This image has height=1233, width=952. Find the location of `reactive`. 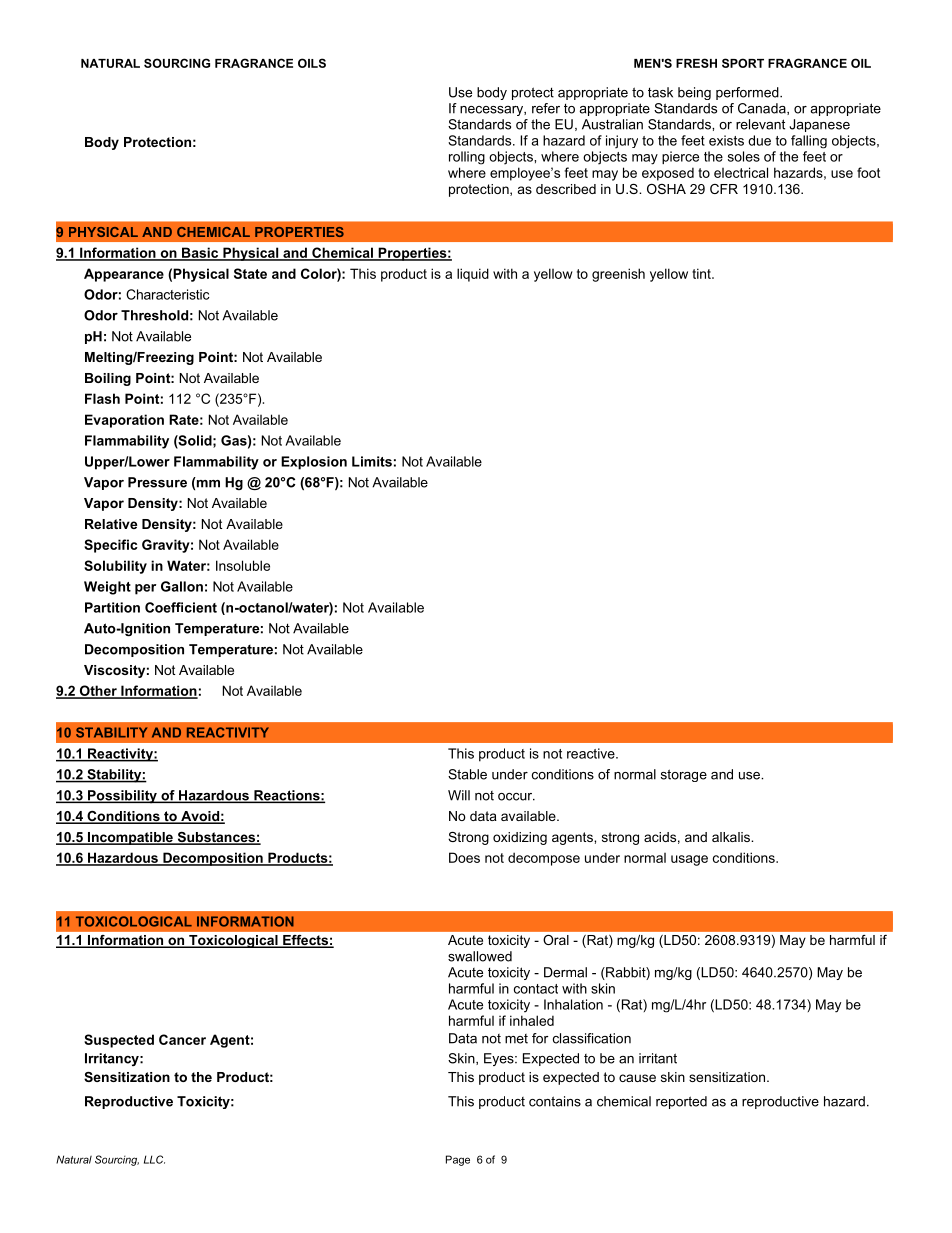

reactive is located at coordinates (592, 753).
